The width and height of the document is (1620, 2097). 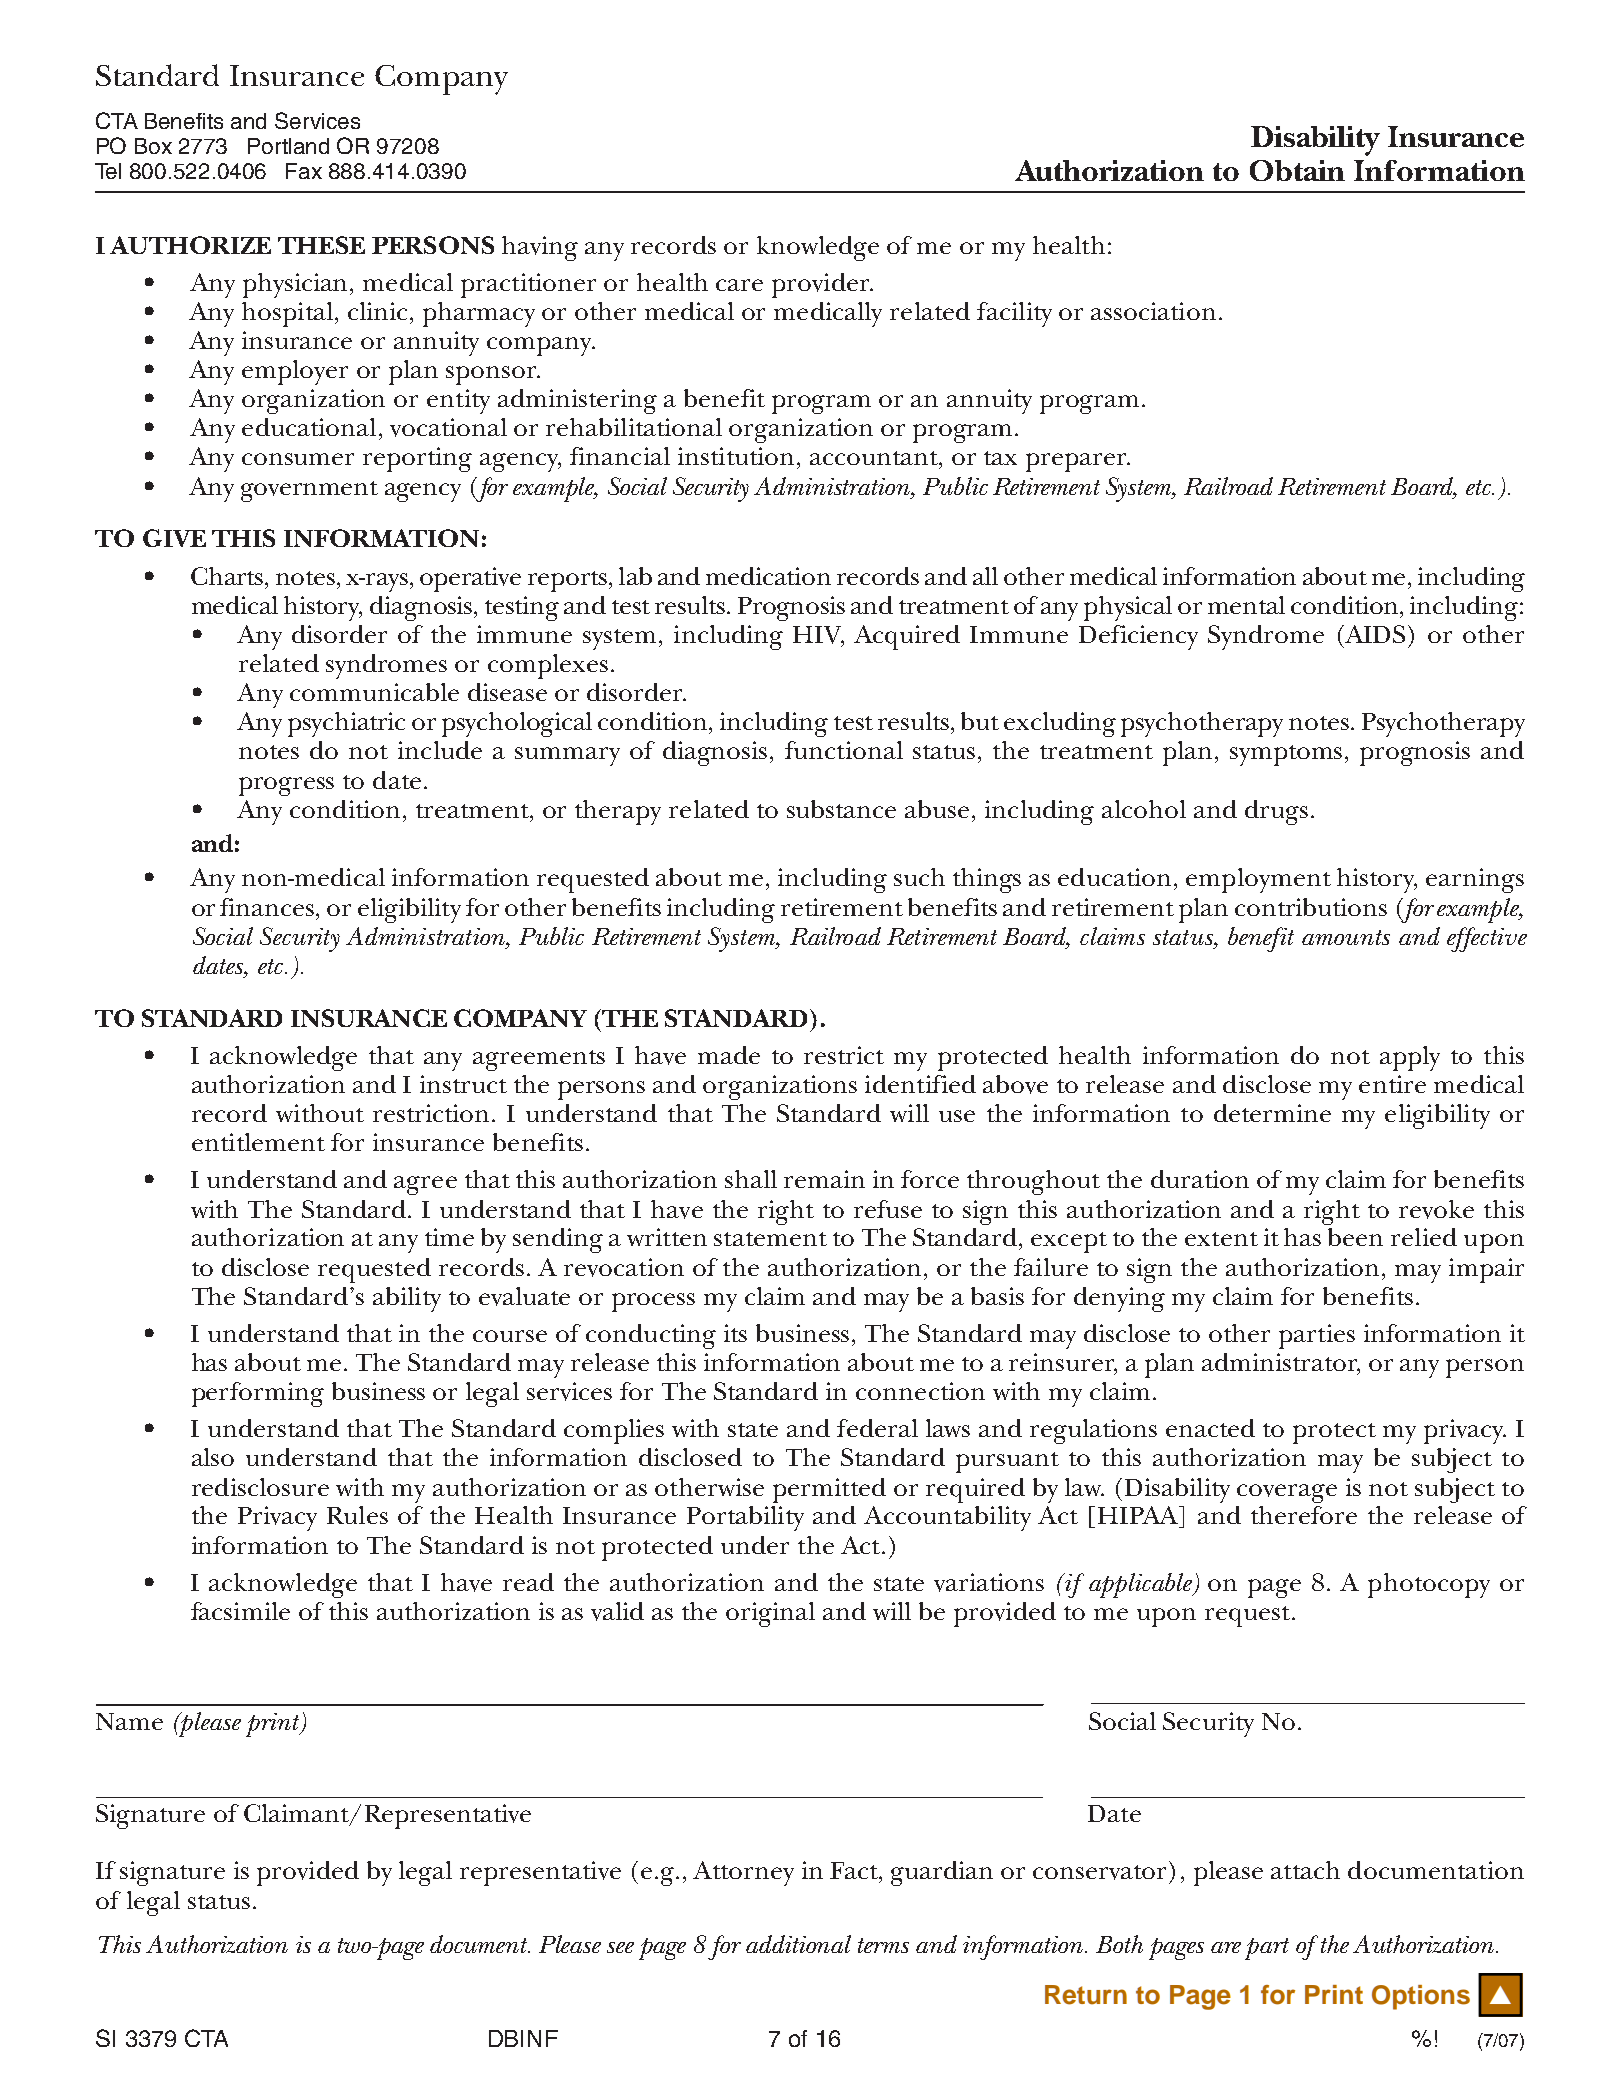 I want to click on Obtain, so click(x=1297, y=170).
